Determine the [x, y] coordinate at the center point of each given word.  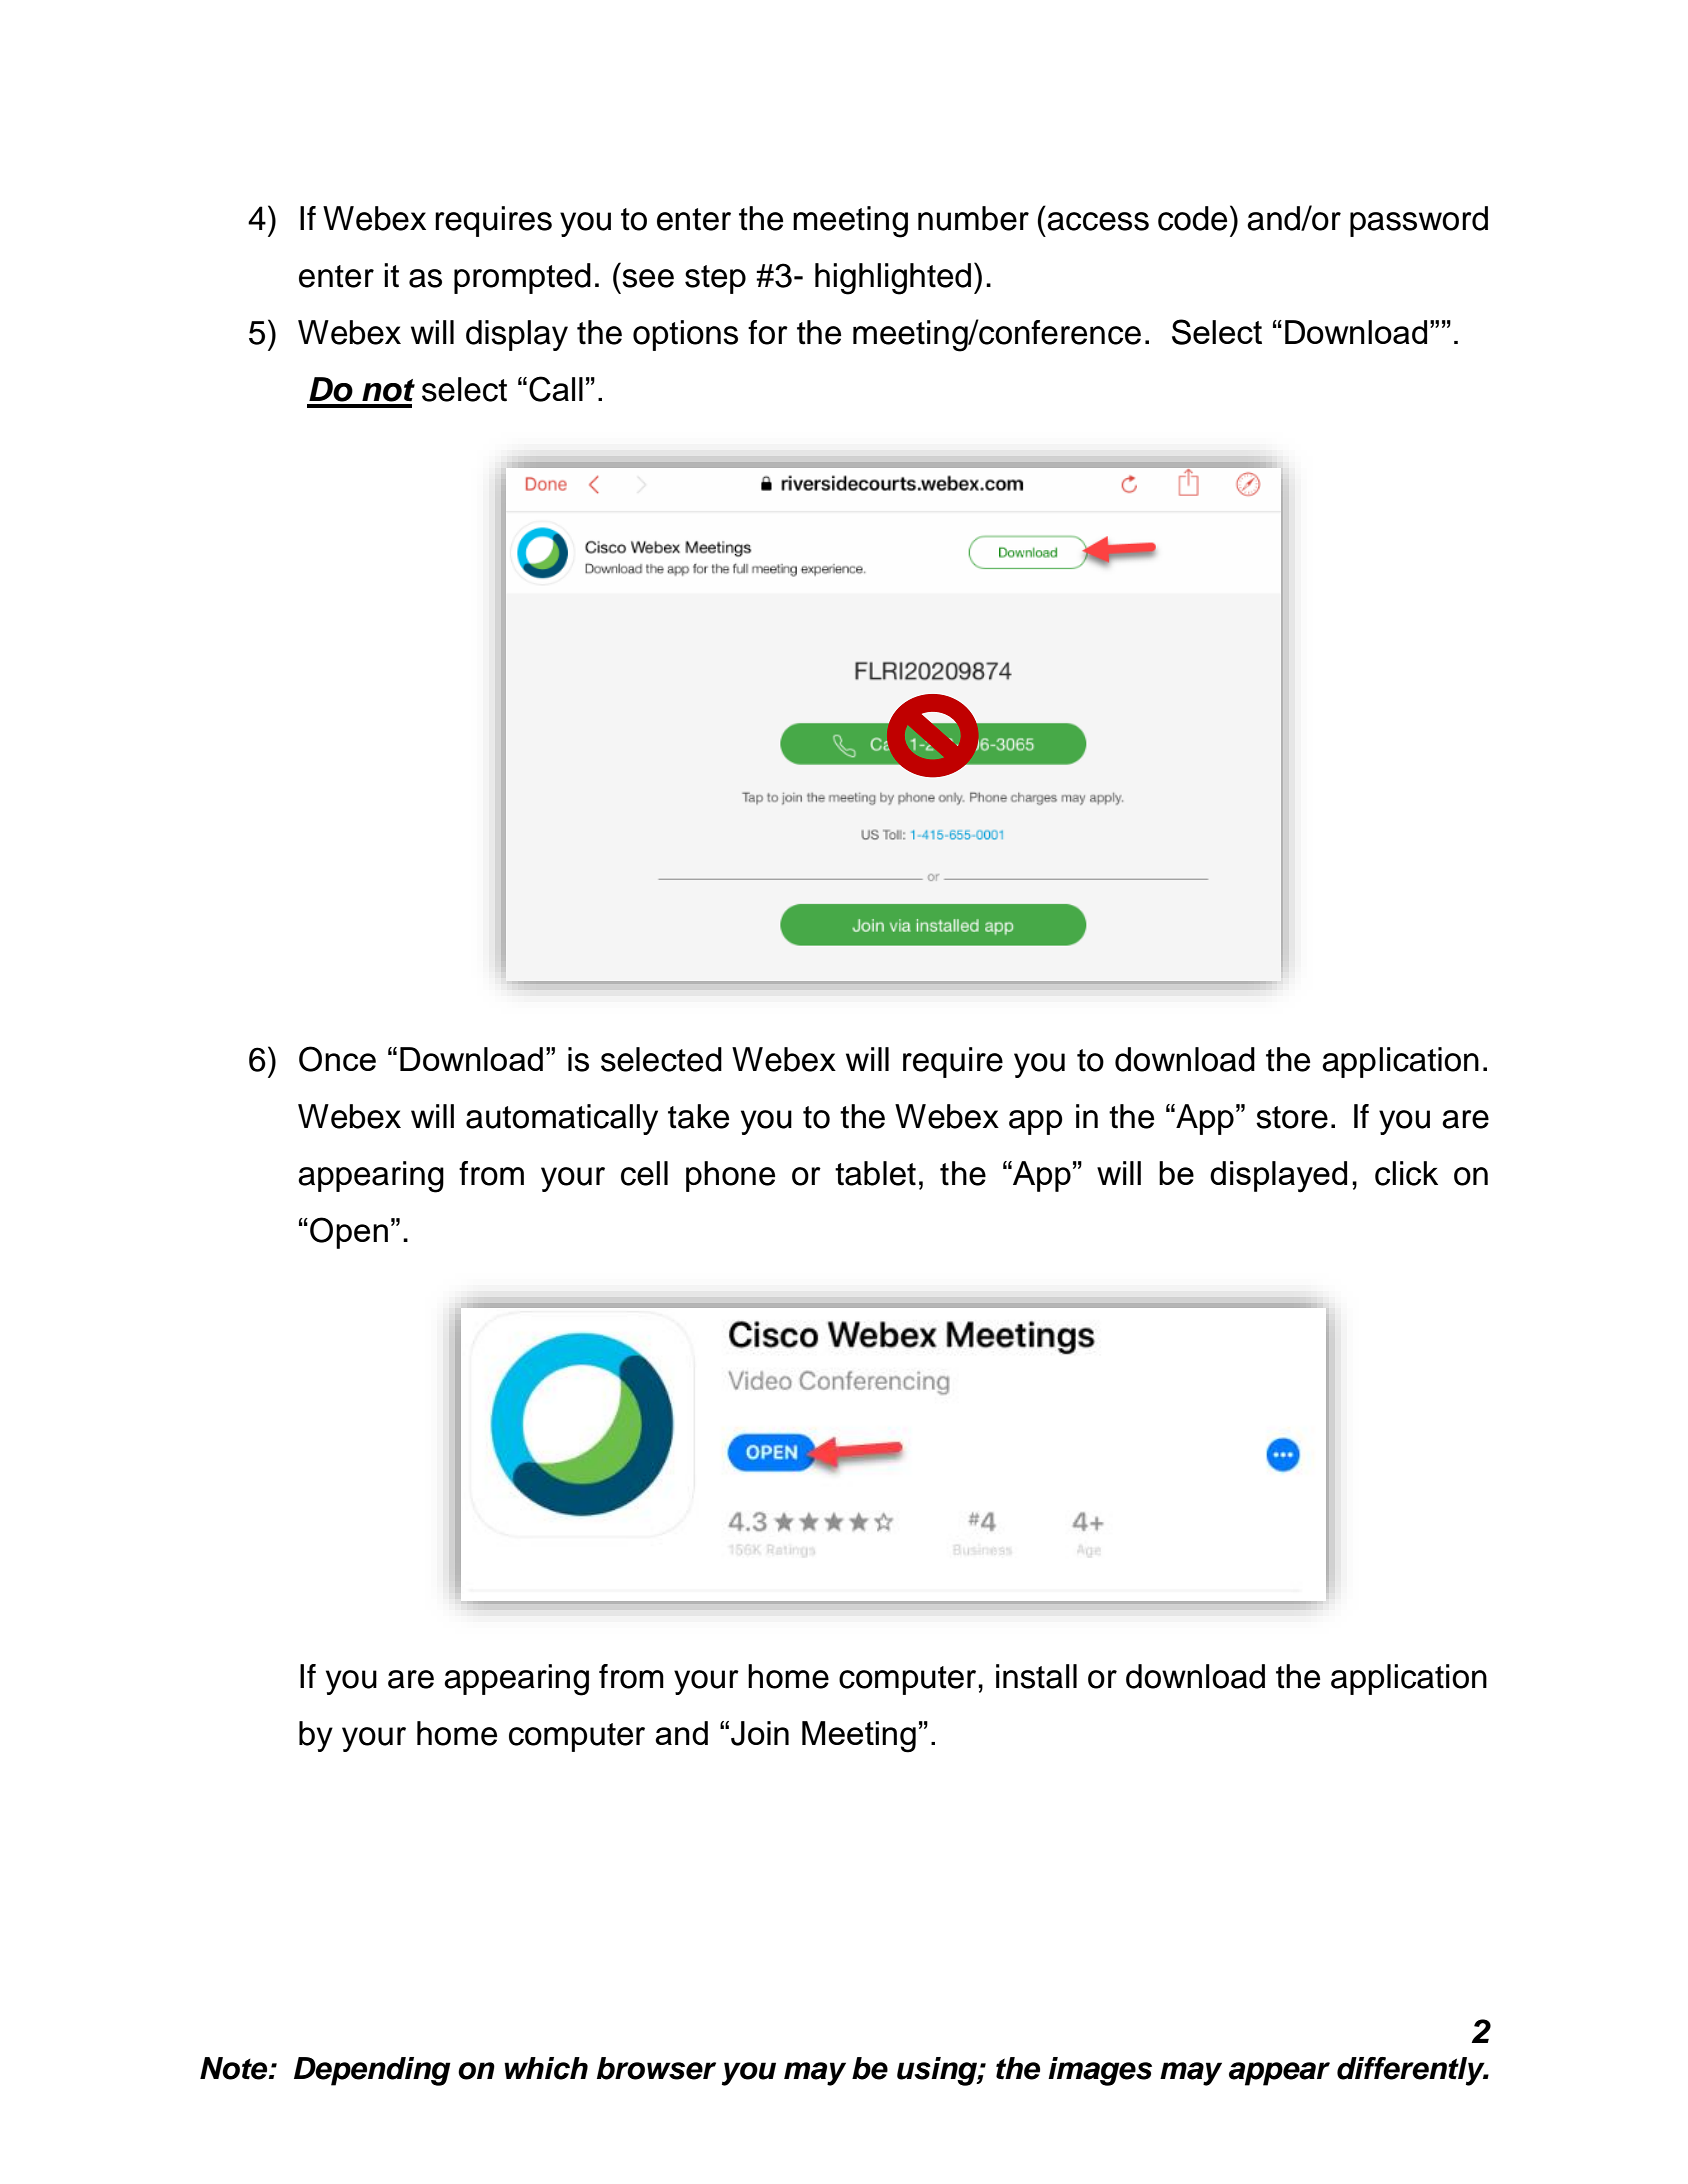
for [768, 332]
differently [1412, 2071]
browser [656, 2068]
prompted [522, 278]
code [1192, 218]
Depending [372, 2071]
